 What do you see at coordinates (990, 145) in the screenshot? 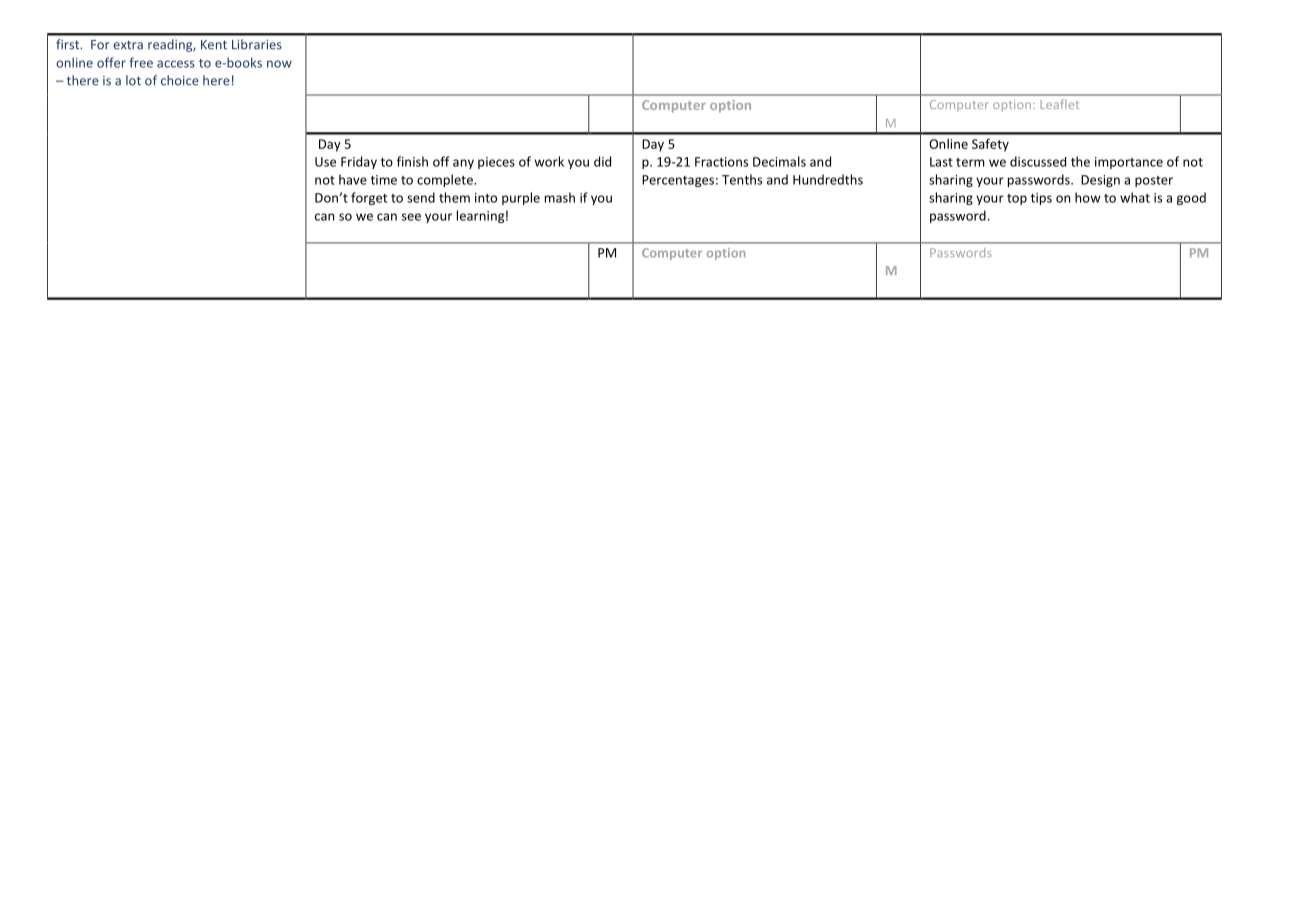
I see `Safety` at bounding box center [990, 145].
